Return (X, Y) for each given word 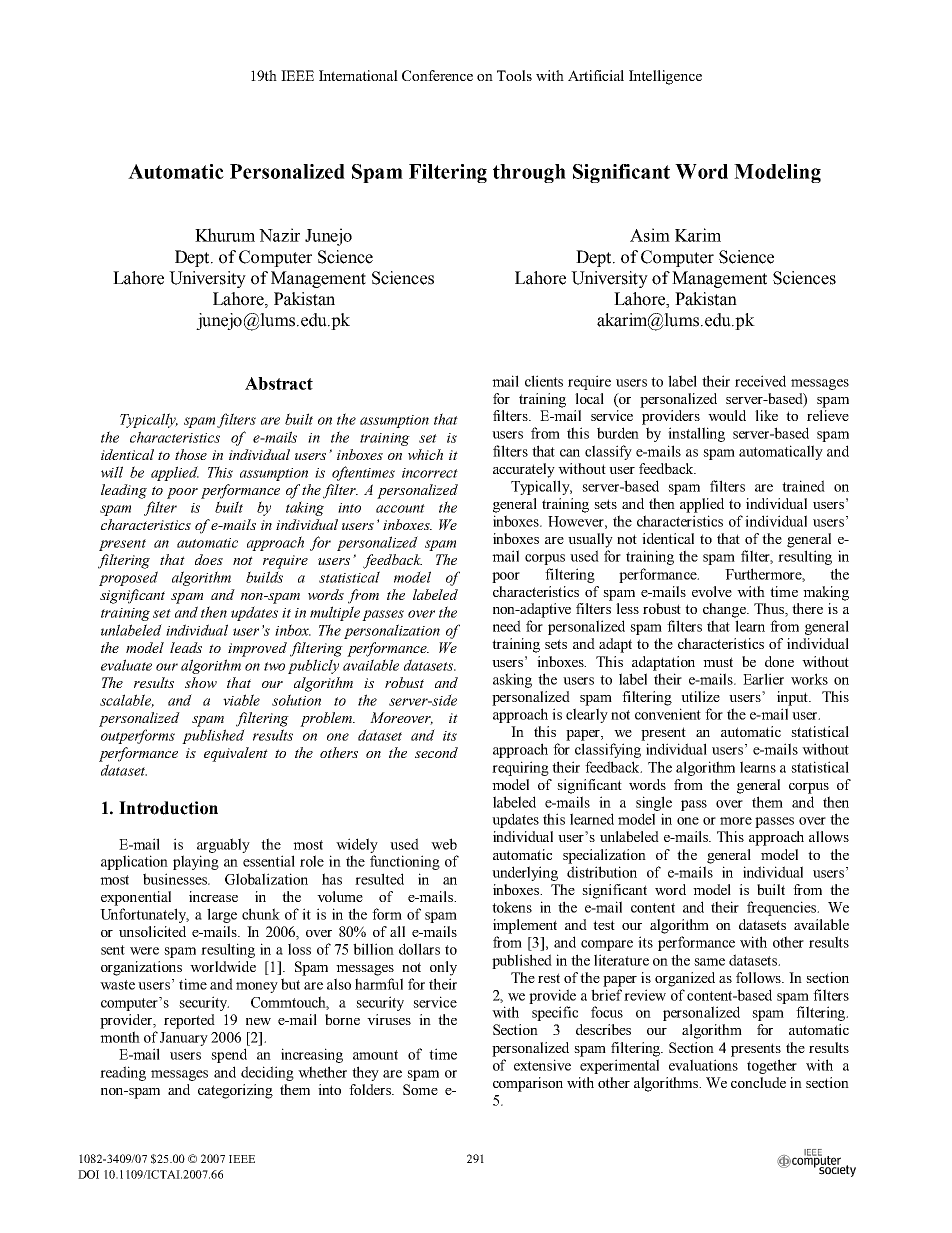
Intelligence (665, 77)
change (725, 610)
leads (186, 647)
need (507, 626)
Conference (437, 75)
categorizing (235, 1091)
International (358, 75)
